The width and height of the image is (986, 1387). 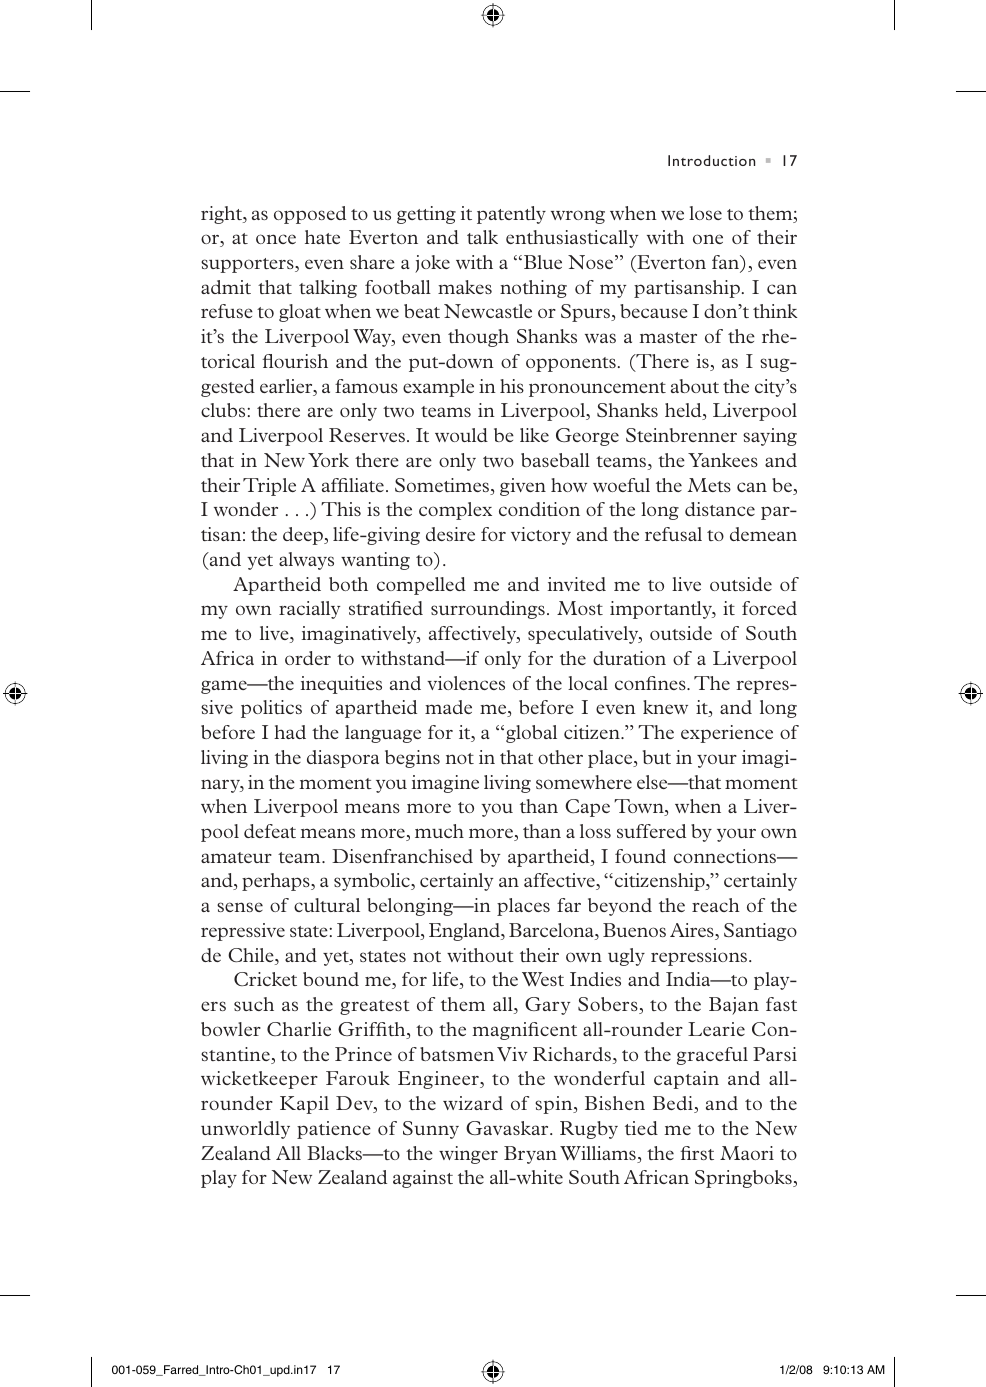 I want to click on patience, so click(x=334, y=1130).
